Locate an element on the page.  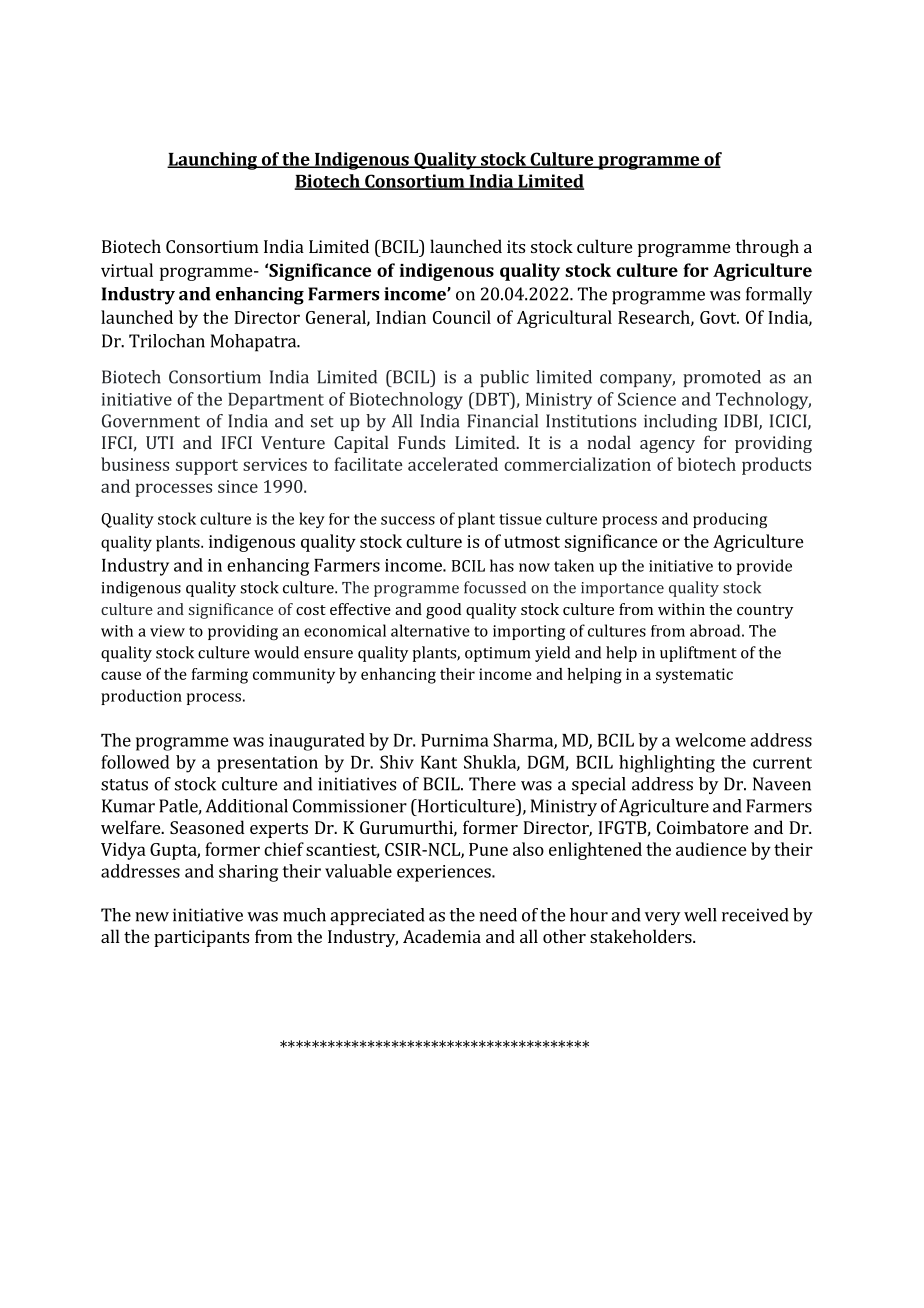
has is located at coordinates (502, 565).
